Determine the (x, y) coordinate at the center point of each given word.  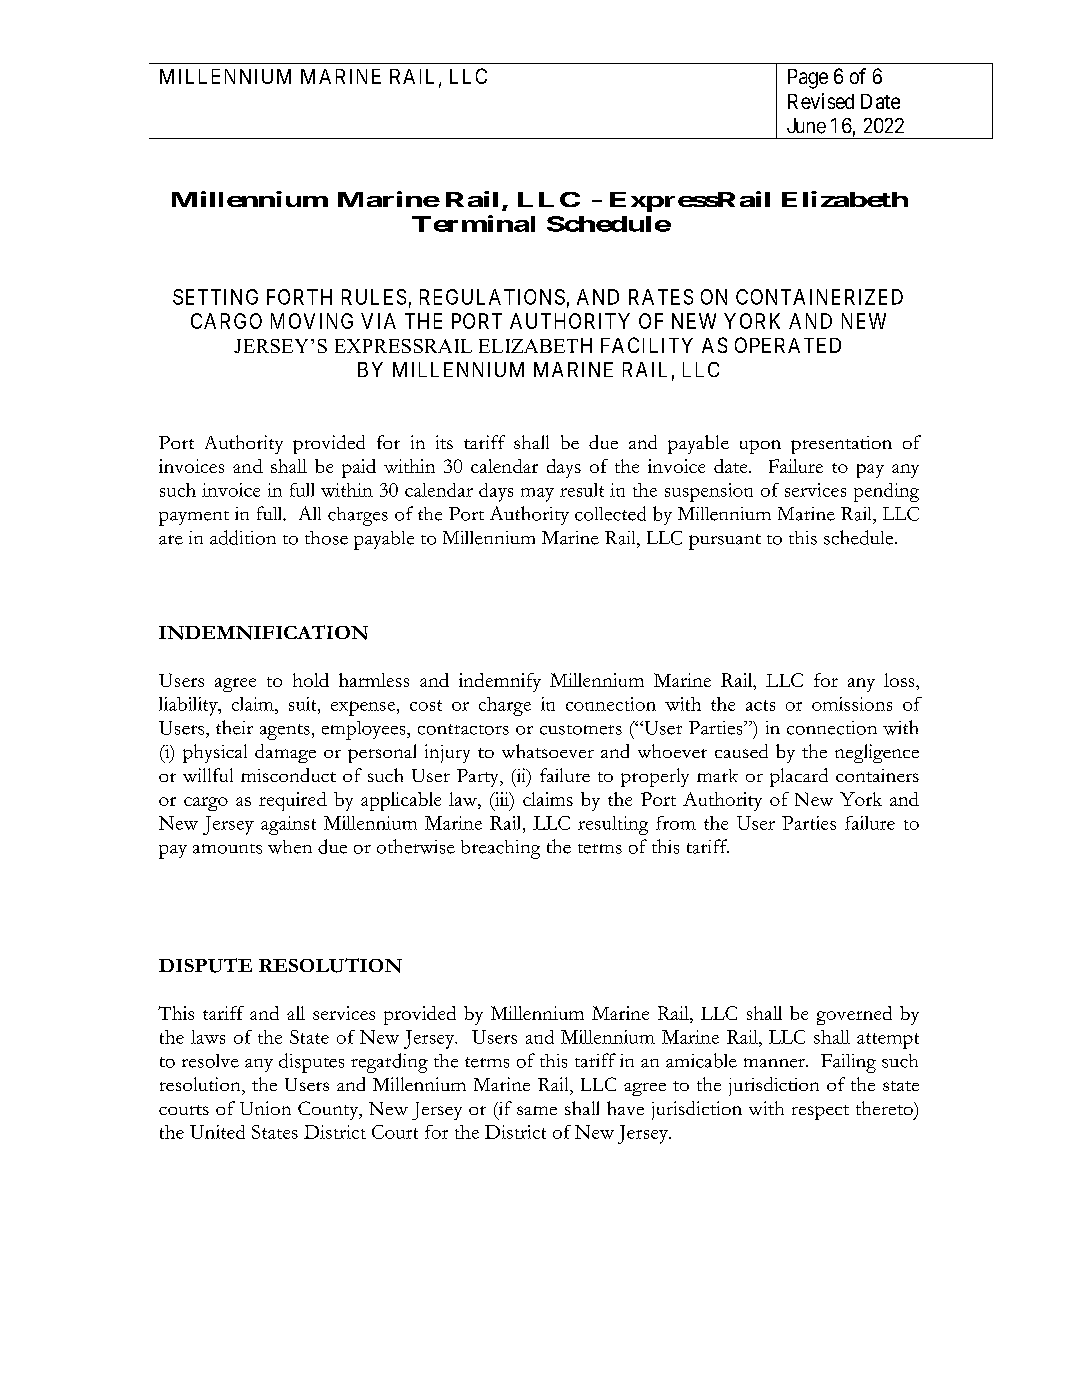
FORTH (299, 297)
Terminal (473, 223)
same (537, 1110)
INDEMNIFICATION (263, 632)
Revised (821, 101)
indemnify (500, 682)
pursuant (725, 542)
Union (265, 1108)
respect (820, 1112)
